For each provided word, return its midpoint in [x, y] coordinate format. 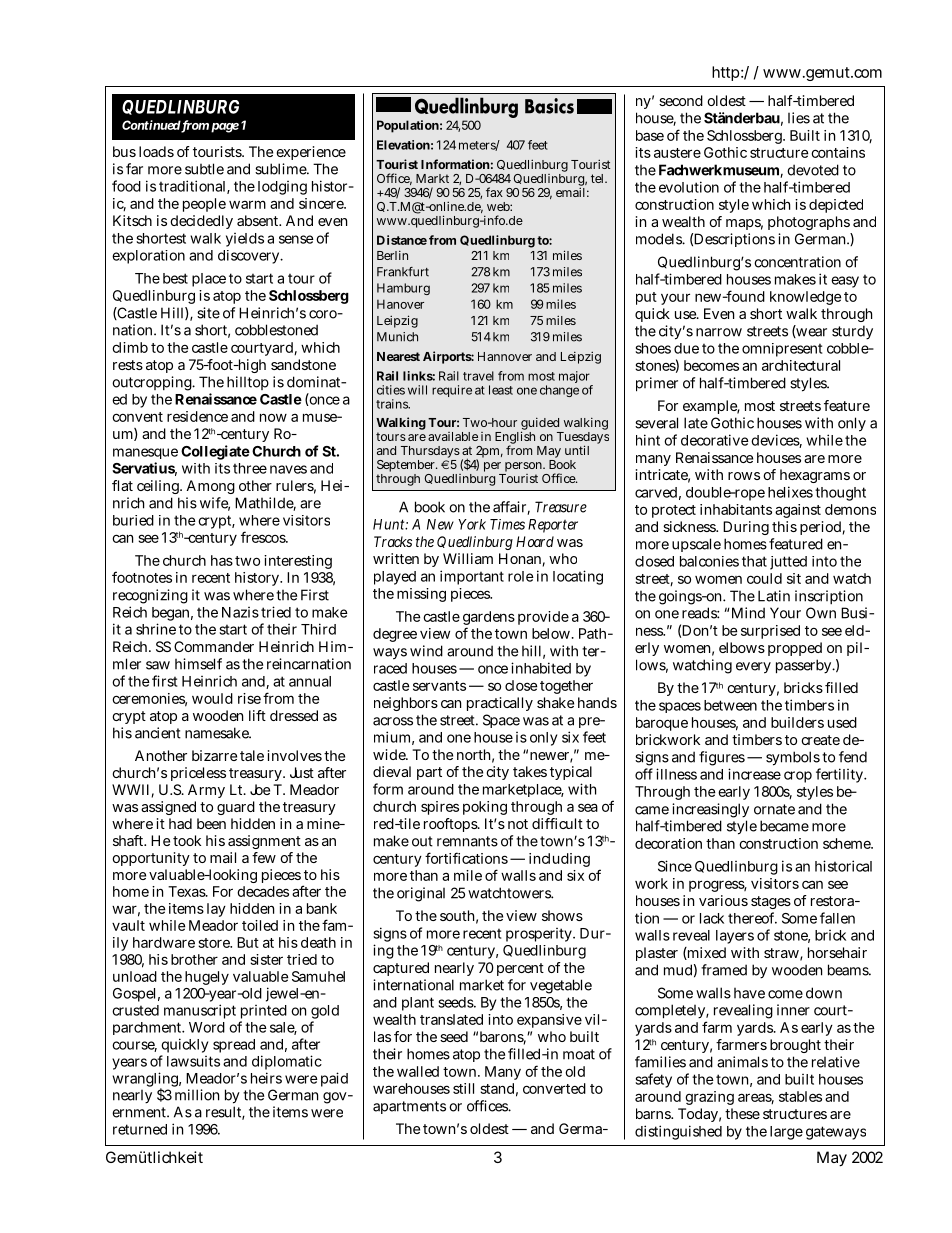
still [463, 1088]
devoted [813, 170]
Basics [549, 106]
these [742, 1113]
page [225, 128]
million [197, 1095]
